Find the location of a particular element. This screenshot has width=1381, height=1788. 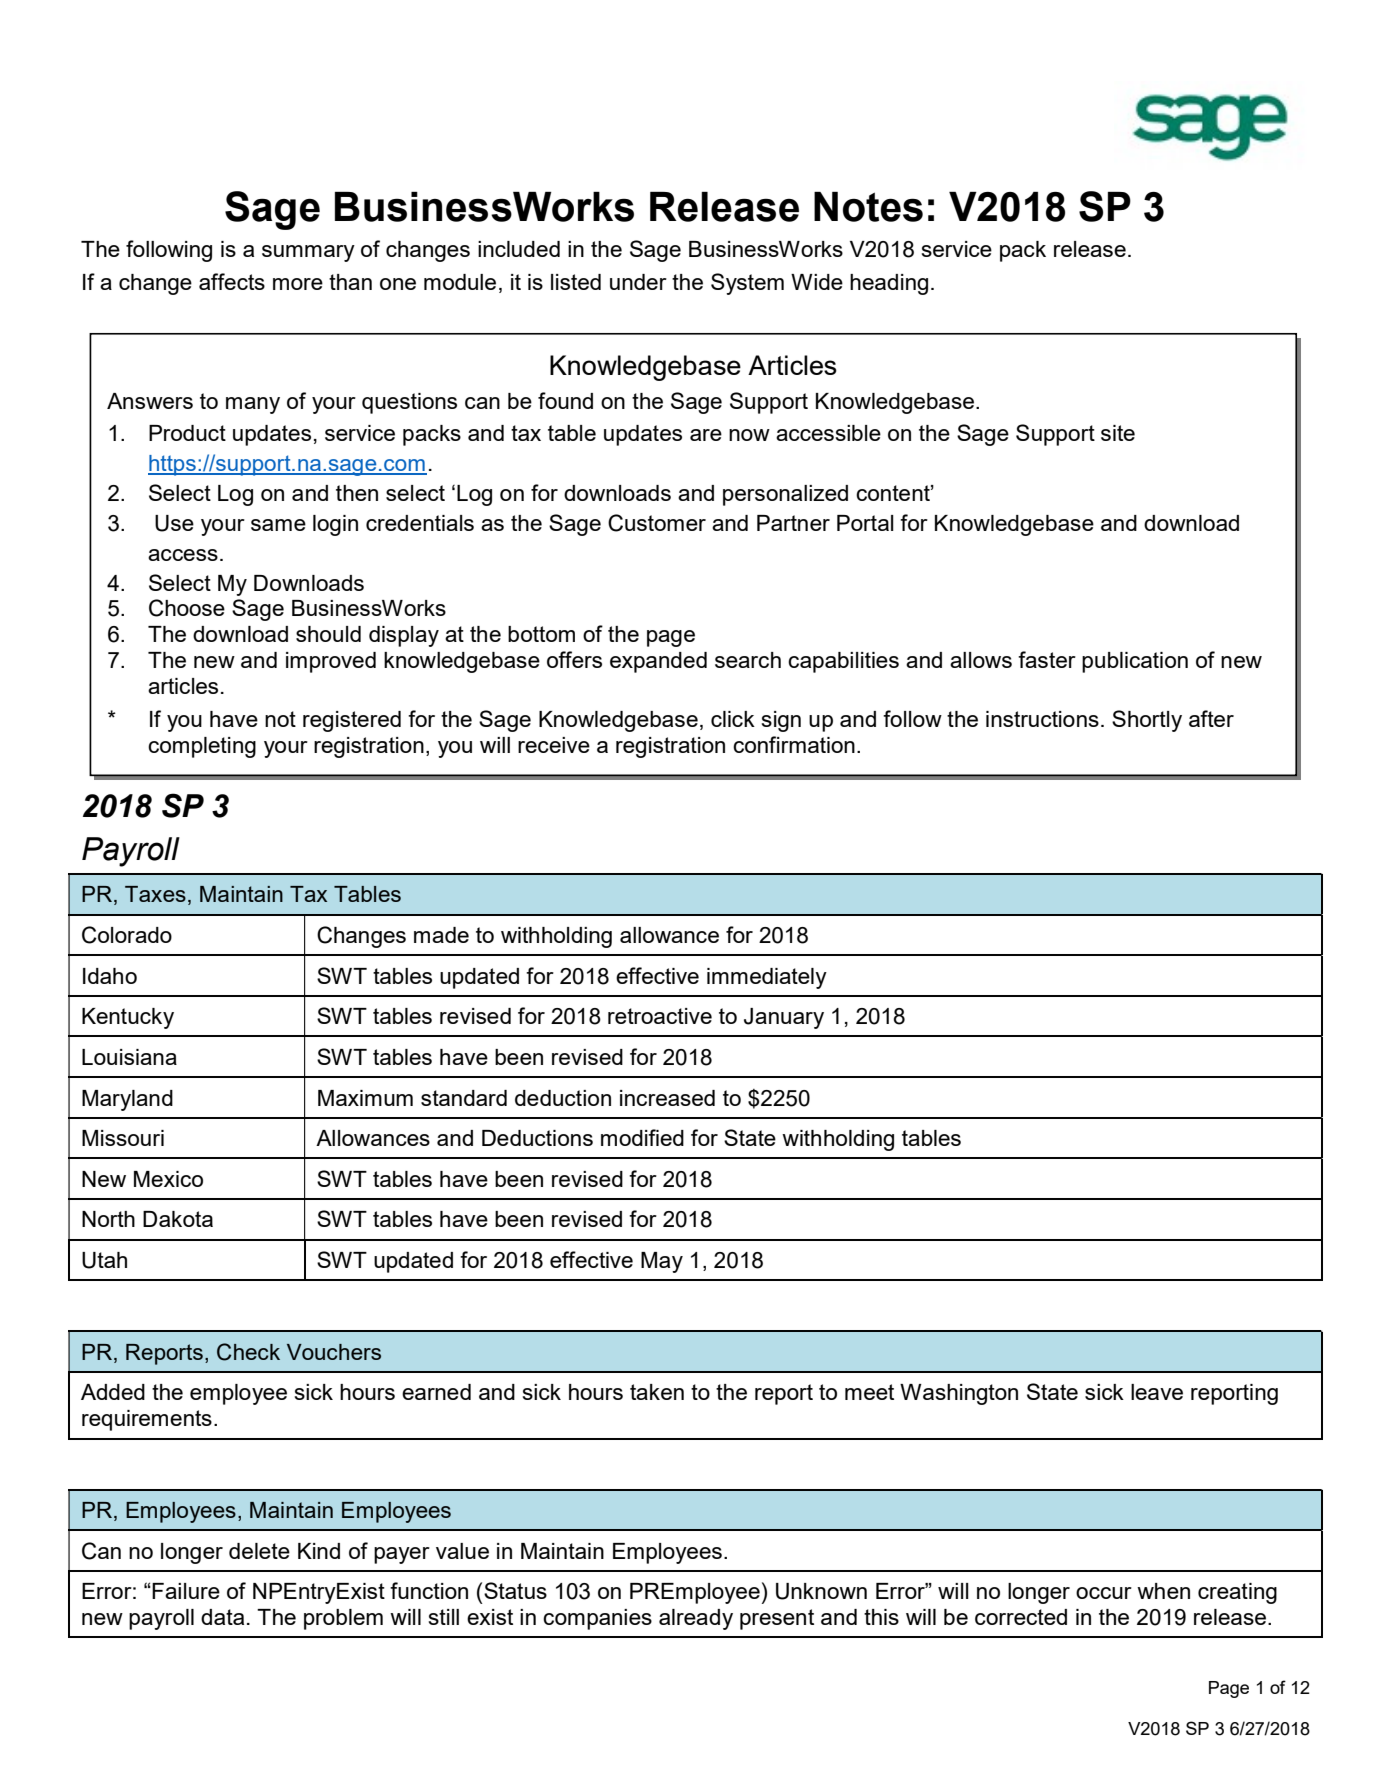

Shortly is located at coordinates (1147, 721).
